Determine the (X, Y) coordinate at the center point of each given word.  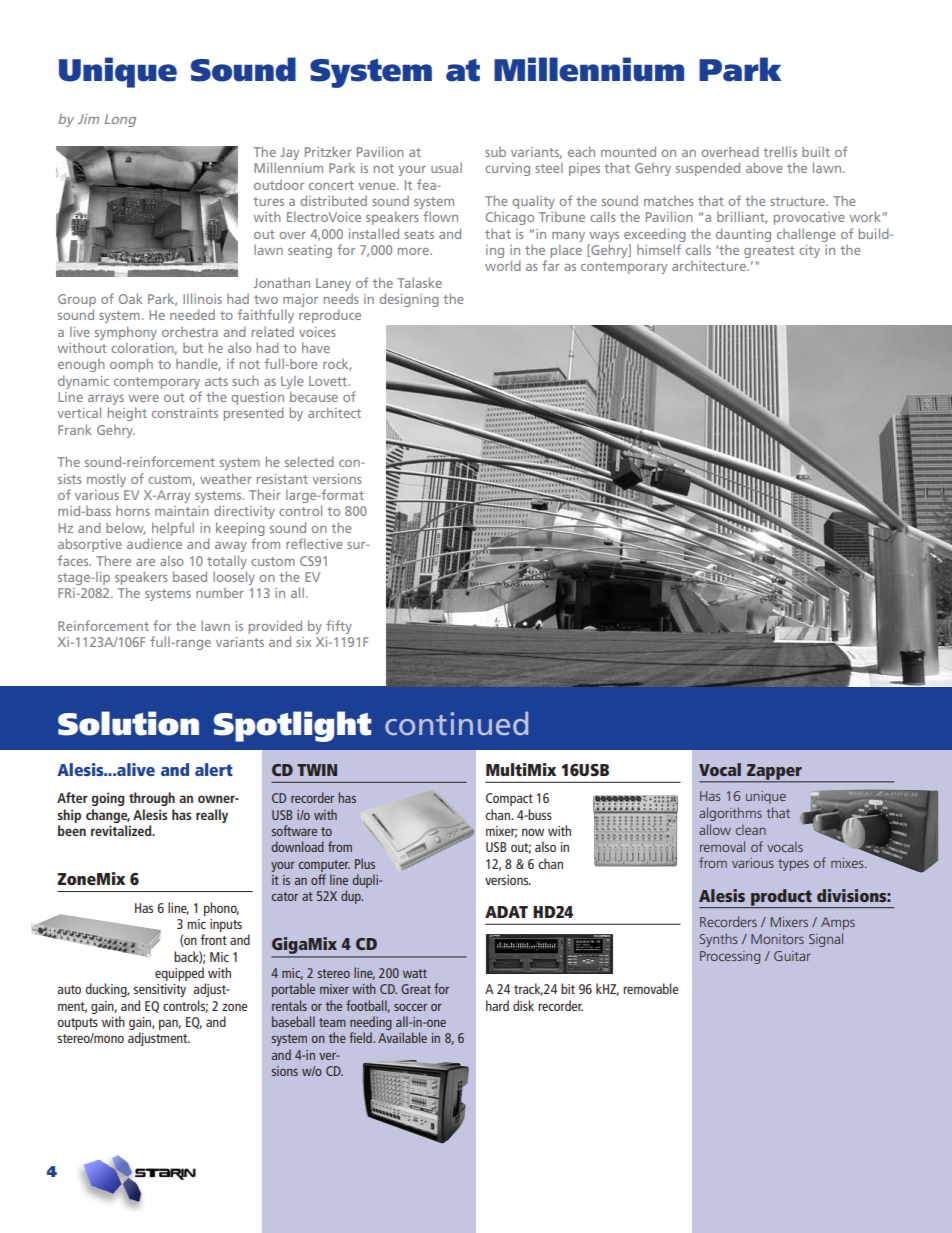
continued (456, 723)
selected (309, 461)
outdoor (279, 184)
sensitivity (159, 990)
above (764, 167)
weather (226, 478)
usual (446, 167)
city (809, 251)
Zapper (774, 773)
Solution (128, 723)
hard (497, 1005)
